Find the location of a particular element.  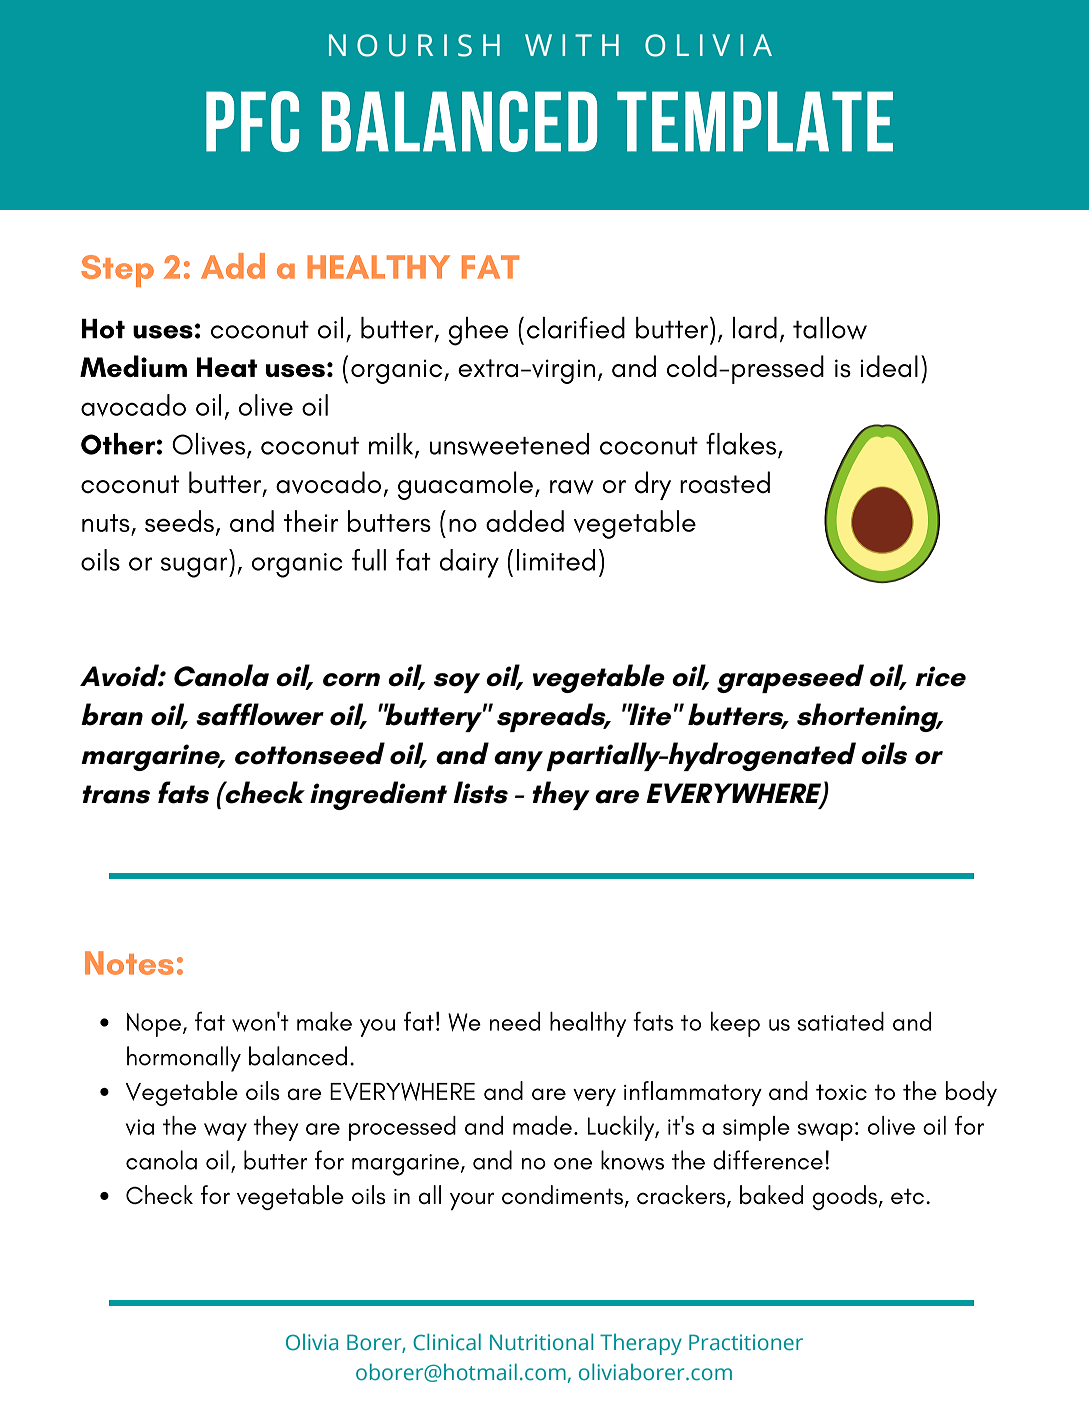

PFC is located at coordinates (252, 121).
